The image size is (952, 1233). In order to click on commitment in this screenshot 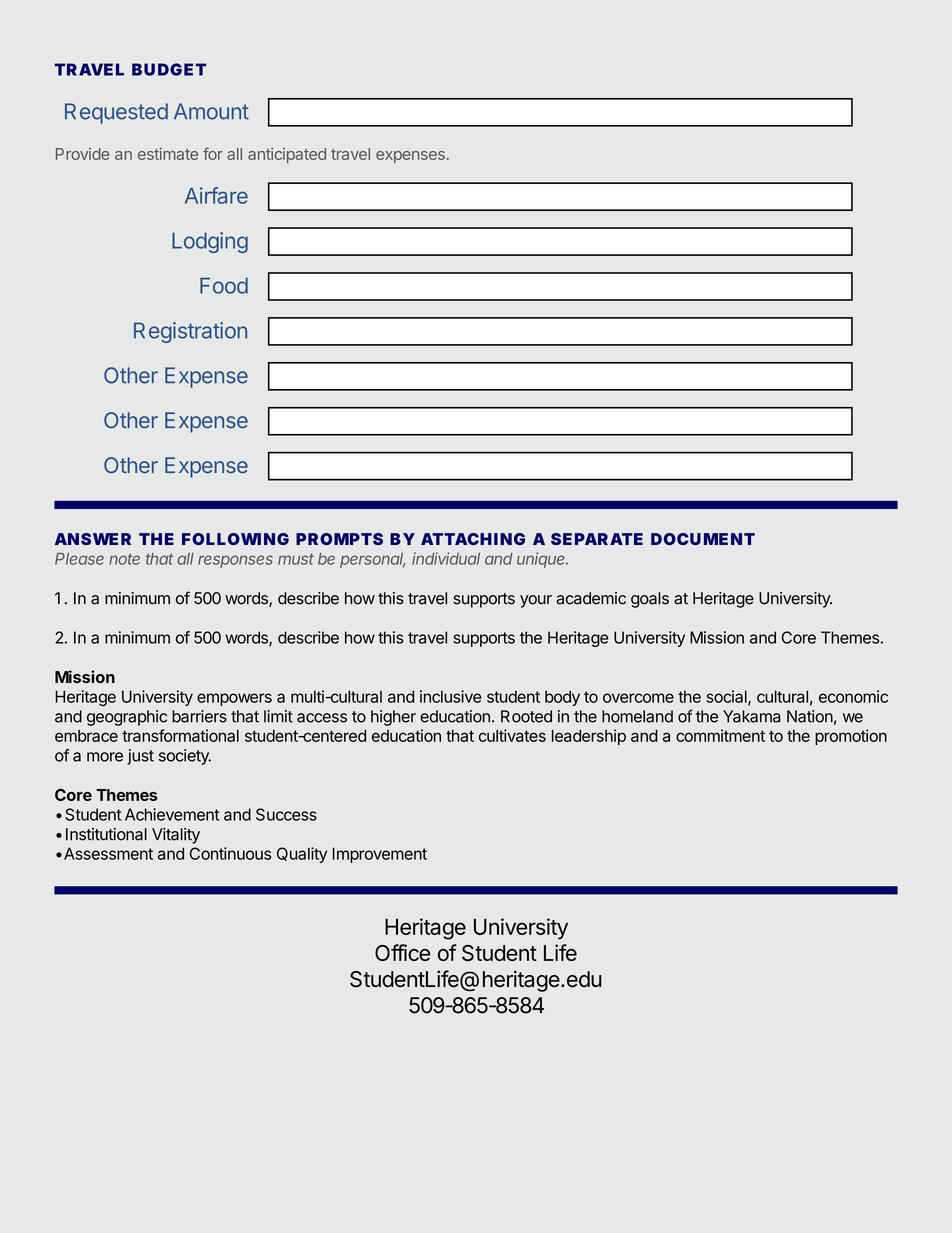, I will do `click(720, 735)`.
